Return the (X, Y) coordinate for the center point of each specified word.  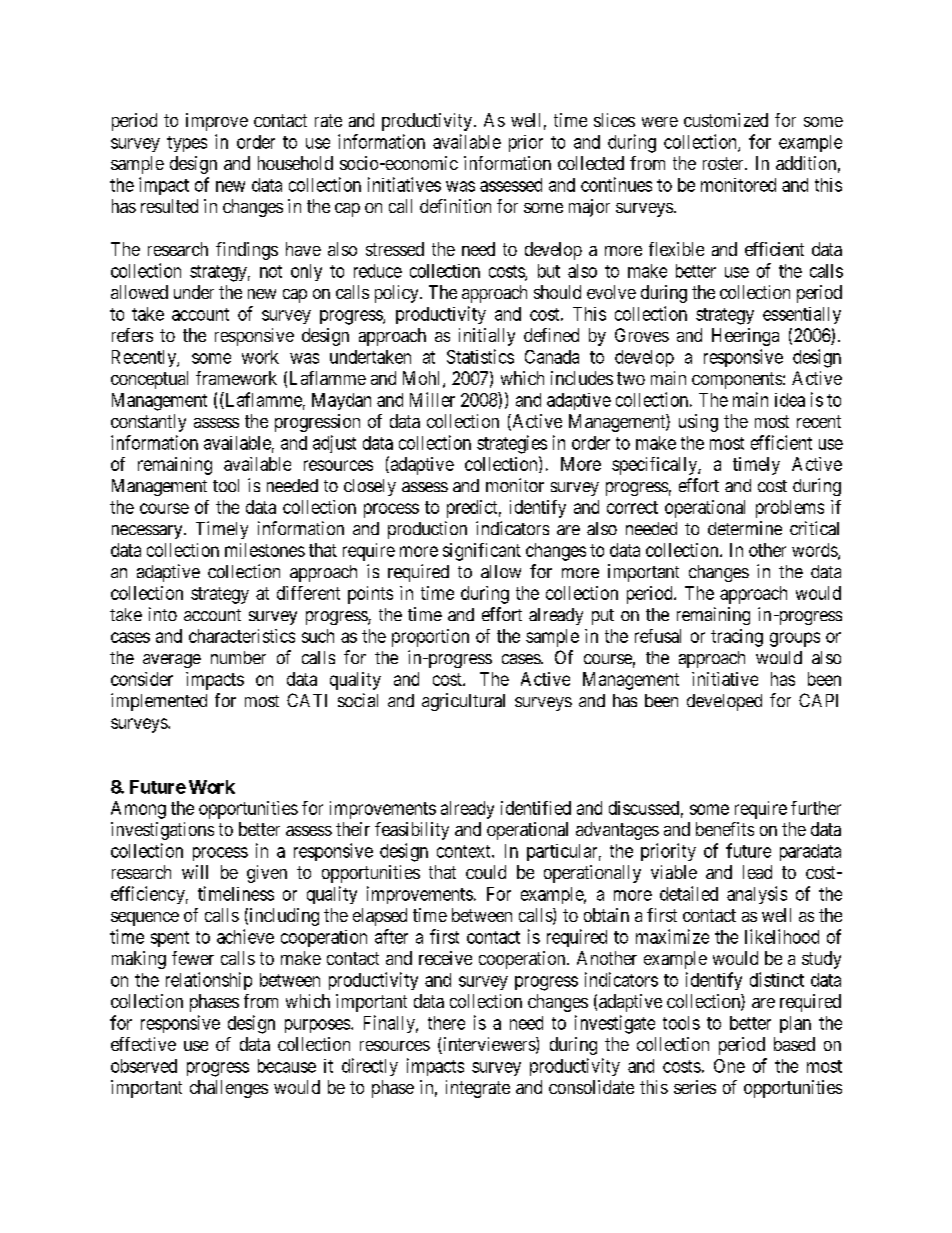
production (427, 530)
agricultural (463, 702)
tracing (737, 638)
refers (132, 335)
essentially (802, 315)
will (195, 872)
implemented (159, 702)
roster (724, 163)
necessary (148, 532)
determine (745, 528)
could (486, 872)
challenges (229, 1089)
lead (757, 872)
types (187, 144)
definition (455, 206)
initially (487, 337)
